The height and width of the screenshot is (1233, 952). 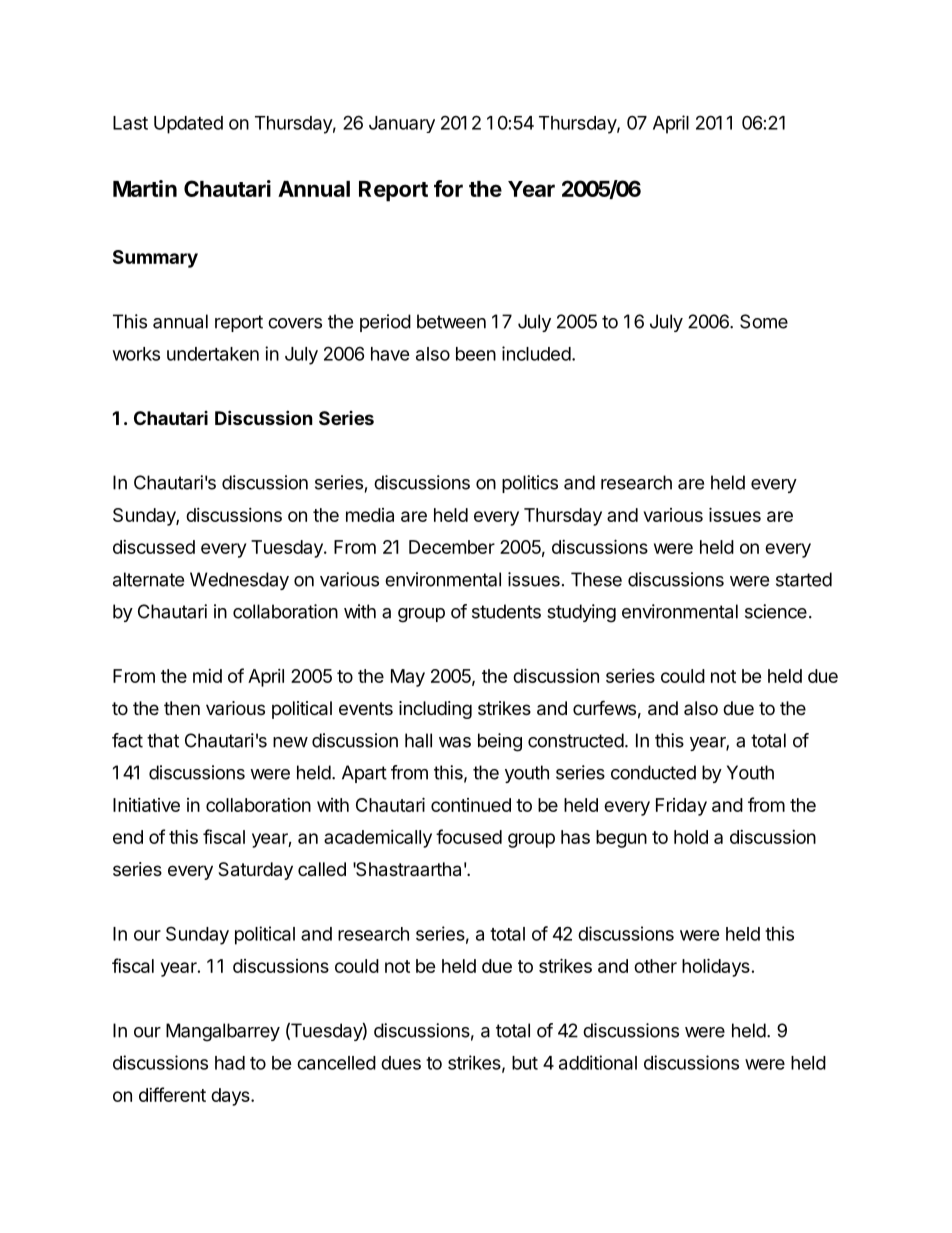 I want to click on focused, so click(x=469, y=836).
